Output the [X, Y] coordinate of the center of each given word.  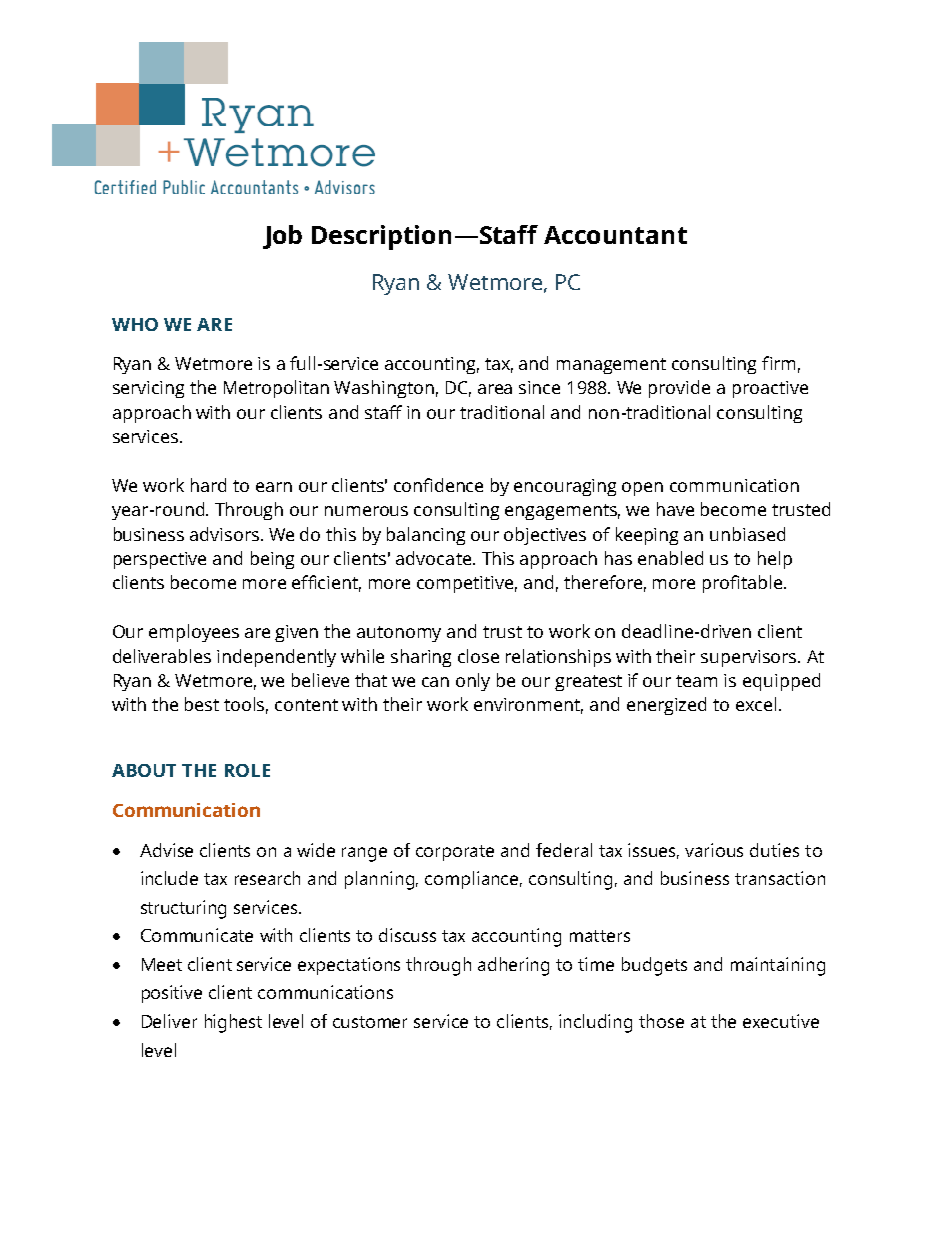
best [202, 704]
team [696, 681]
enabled [670, 558]
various [714, 850]
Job [282, 237]
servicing [148, 389]
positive [172, 994]
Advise [166, 850]
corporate [455, 853]
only [473, 682]
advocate [433, 558]
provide [679, 389]
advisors [224, 534]
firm [778, 363]
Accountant [615, 235]
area [495, 389]
